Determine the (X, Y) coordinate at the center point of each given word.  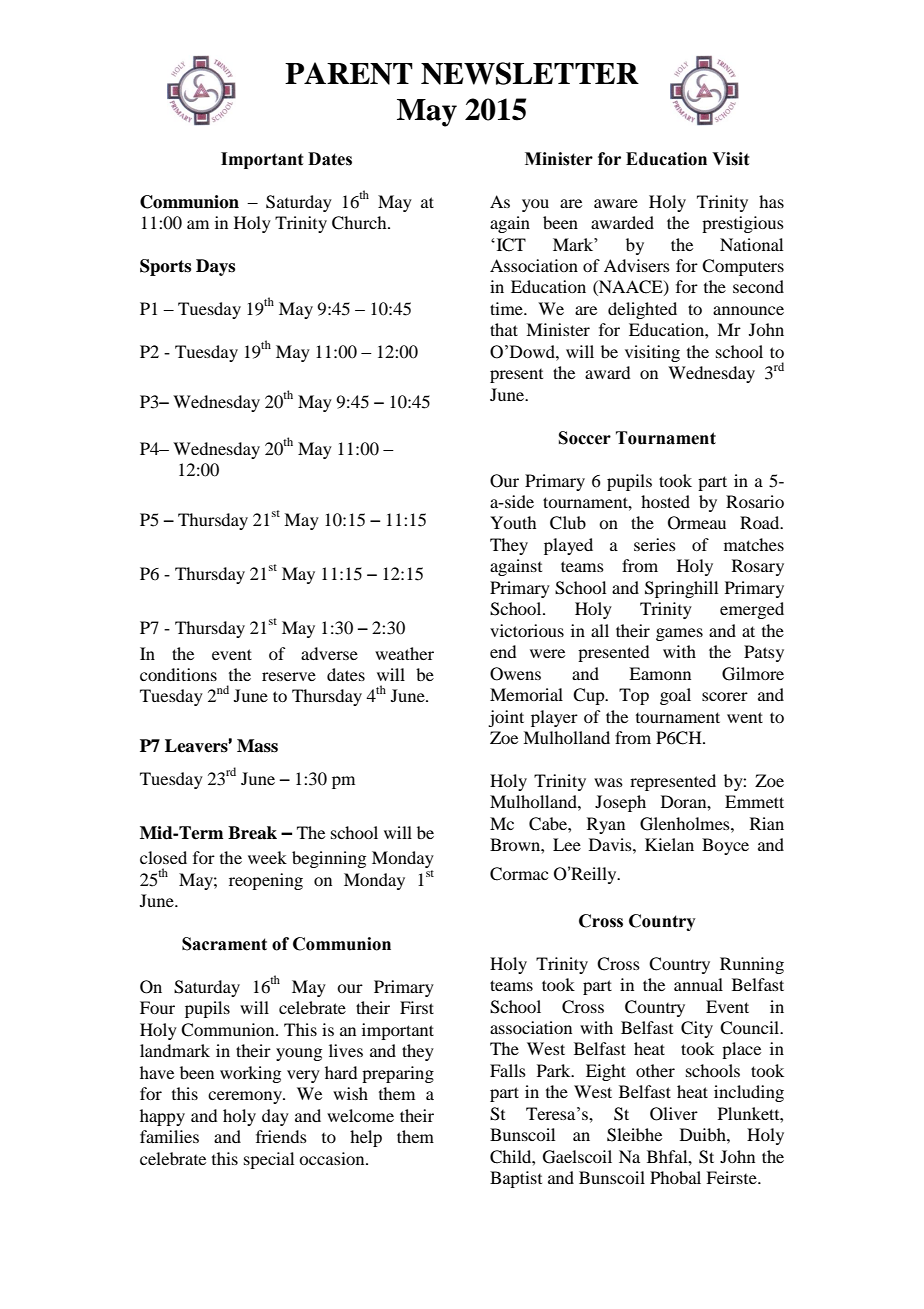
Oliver (674, 1114)
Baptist (516, 1179)
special (269, 1160)
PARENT (349, 73)
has (771, 201)
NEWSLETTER (530, 73)
